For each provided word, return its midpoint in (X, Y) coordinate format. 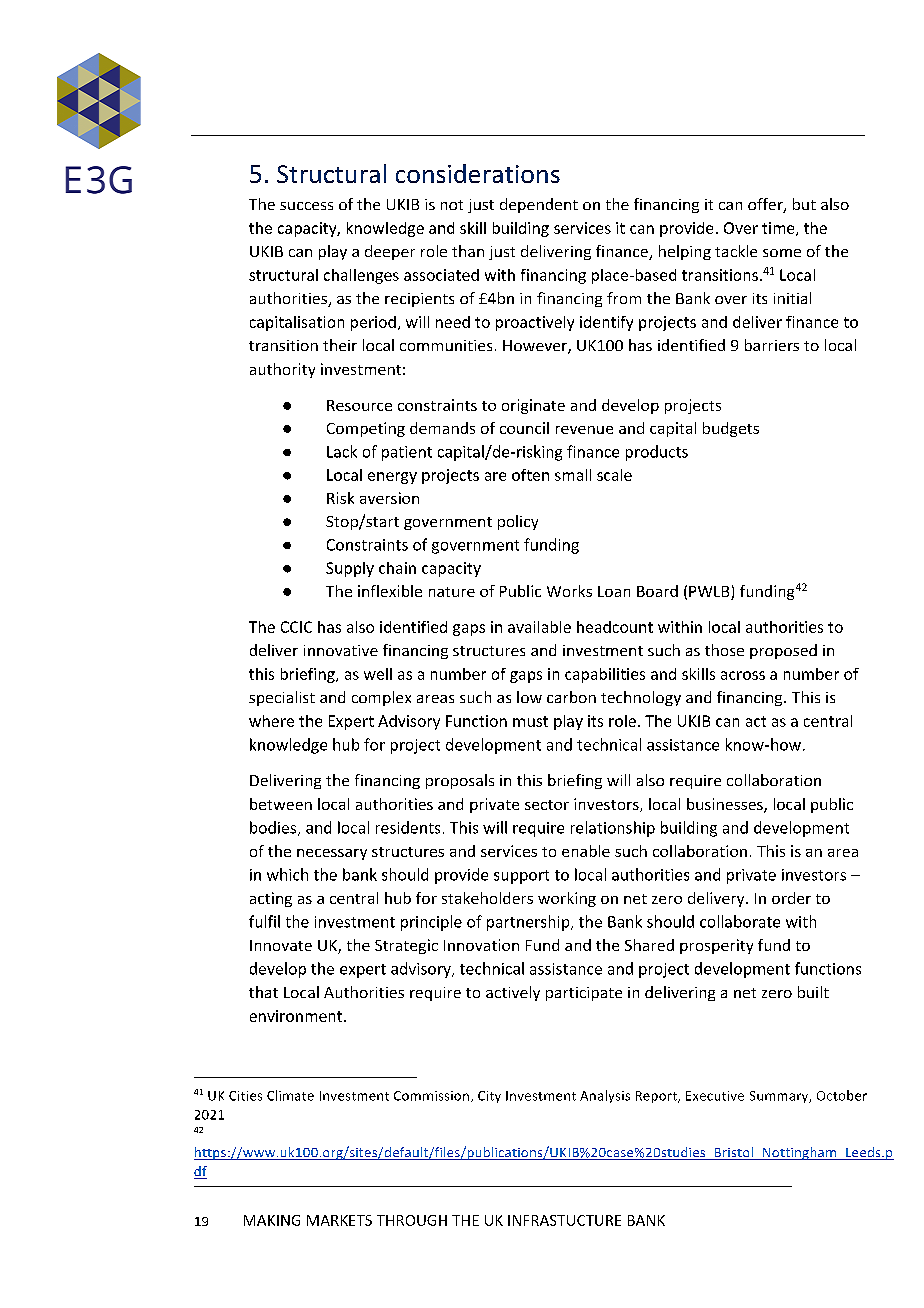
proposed (783, 651)
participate (584, 994)
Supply (350, 569)
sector (547, 805)
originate (533, 406)
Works (569, 591)
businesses (726, 805)
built (813, 992)
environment (297, 1016)
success (306, 206)
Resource (359, 405)
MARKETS (339, 1220)
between (281, 804)
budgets (731, 429)
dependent (539, 205)
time (779, 229)
